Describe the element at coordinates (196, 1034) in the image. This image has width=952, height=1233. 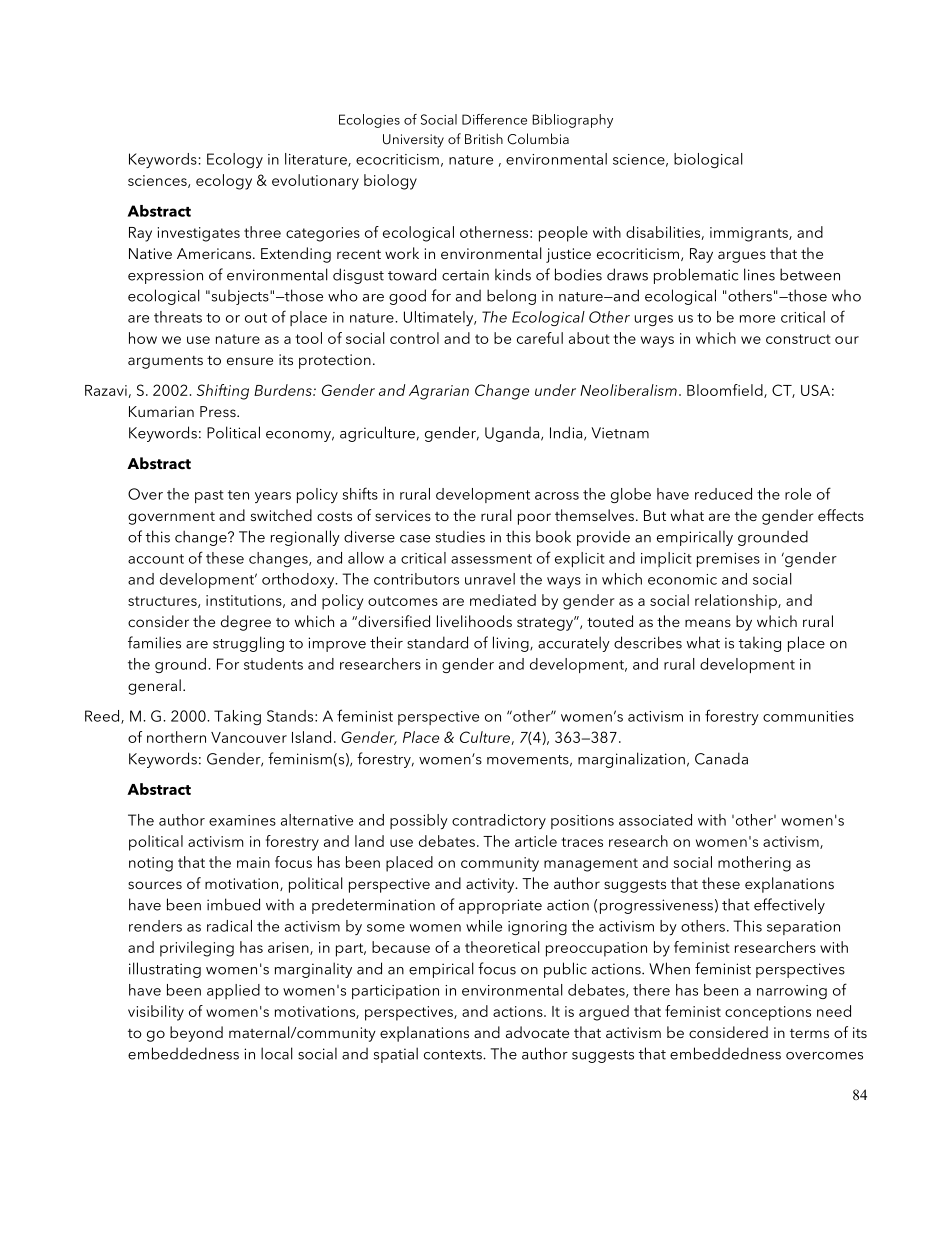
I see `beyond` at that location.
